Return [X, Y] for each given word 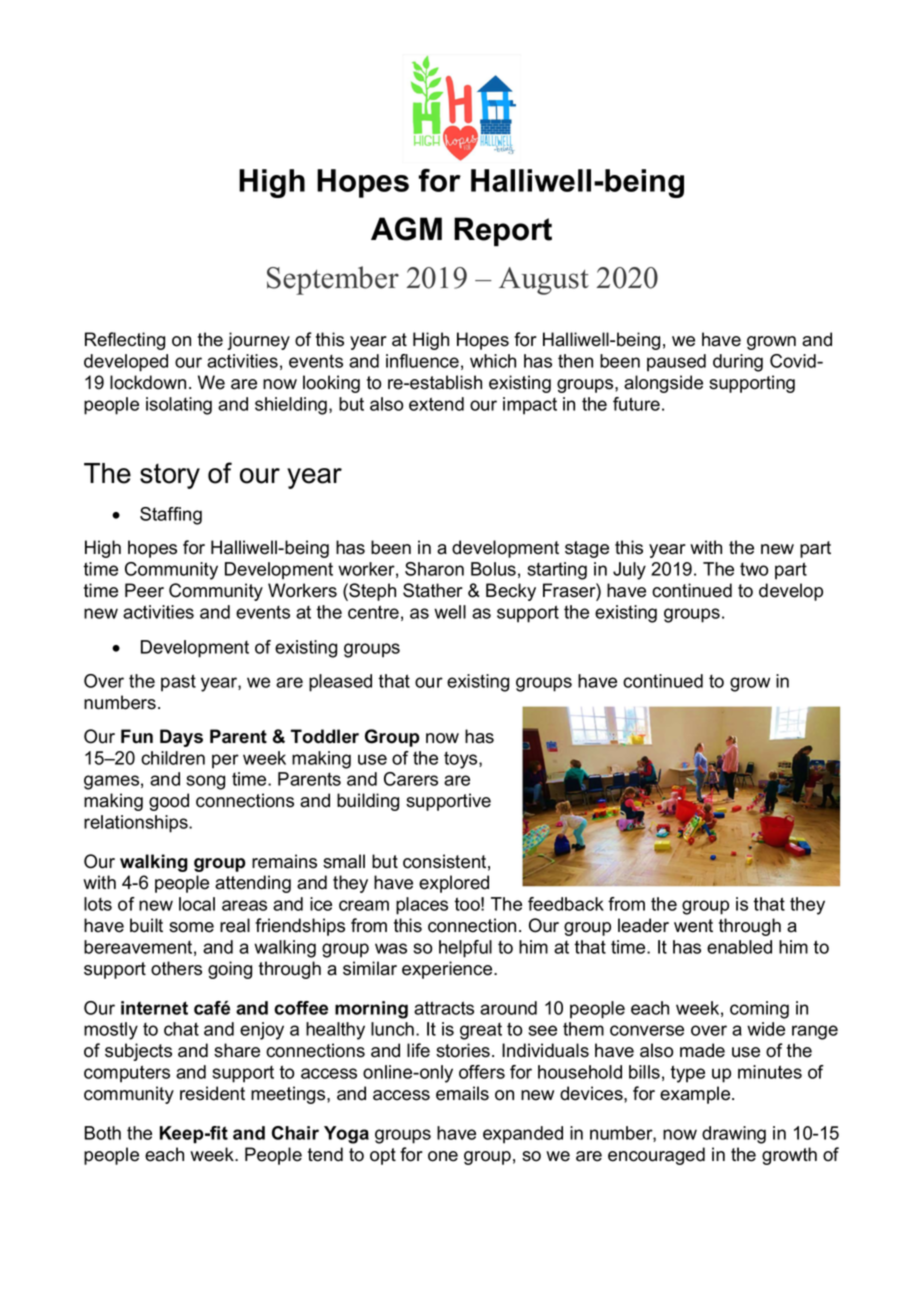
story [170, 476]
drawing [734, 1135]
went [693, 926]
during [738, 363]
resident [212, 1093]
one [443, 1156]
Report [503, 231]
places [422, 906]
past [178, 683]
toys [462, 760]
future [636, 404]
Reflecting [125, 341]
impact [530, 406]
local [197, 904]
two [754, 569]
